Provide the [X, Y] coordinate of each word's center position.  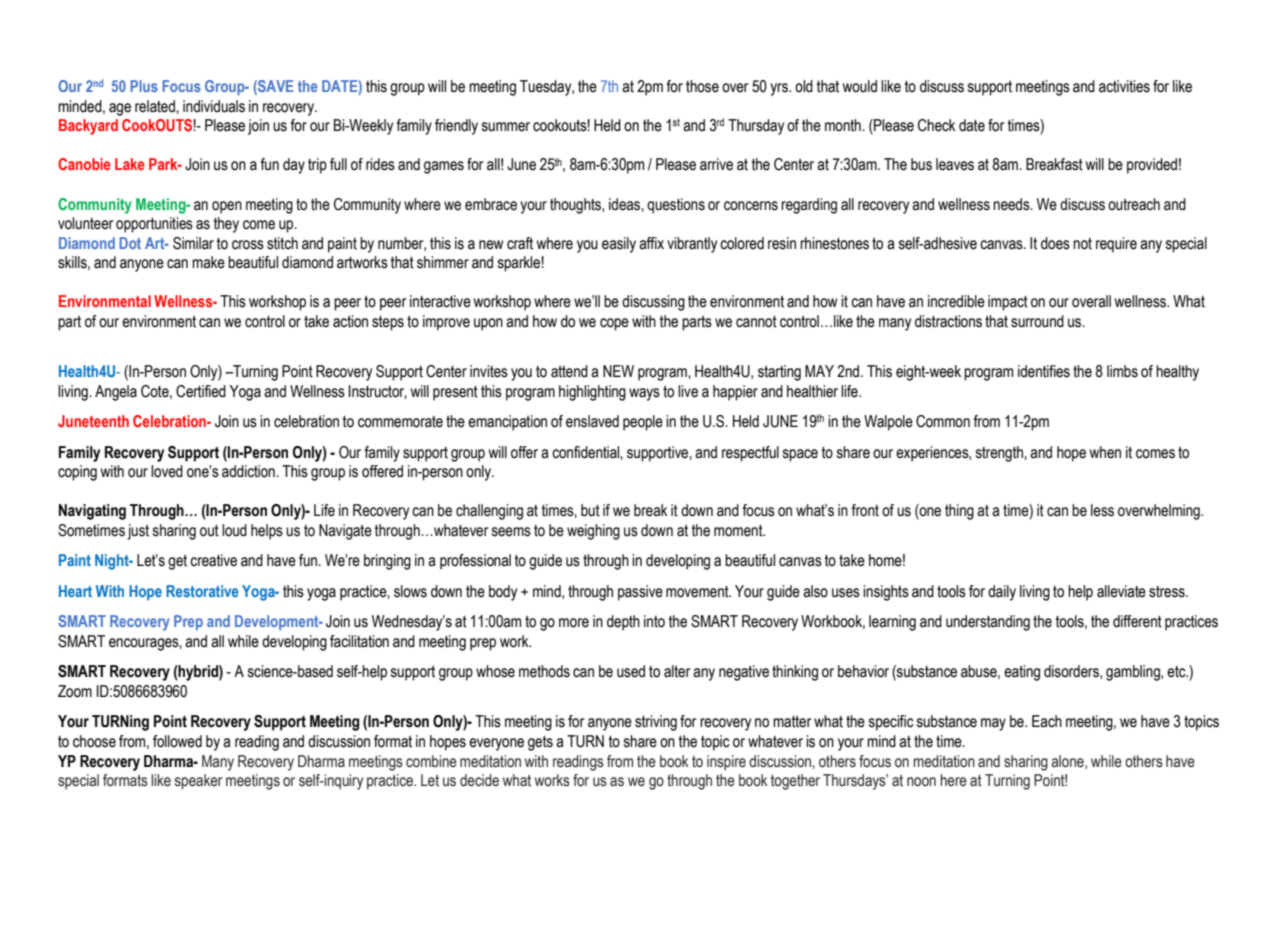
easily [619, 245]
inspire [726, 763]
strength [1000, 454]
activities [1124, 86]
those [702, 86]
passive [640, 593]
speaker [198, 782]
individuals [214, 106]
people [643, 423]
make [208, 262]
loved [167, 471]
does [1055, 243]
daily [1002, 593]
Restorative [202, 591]
